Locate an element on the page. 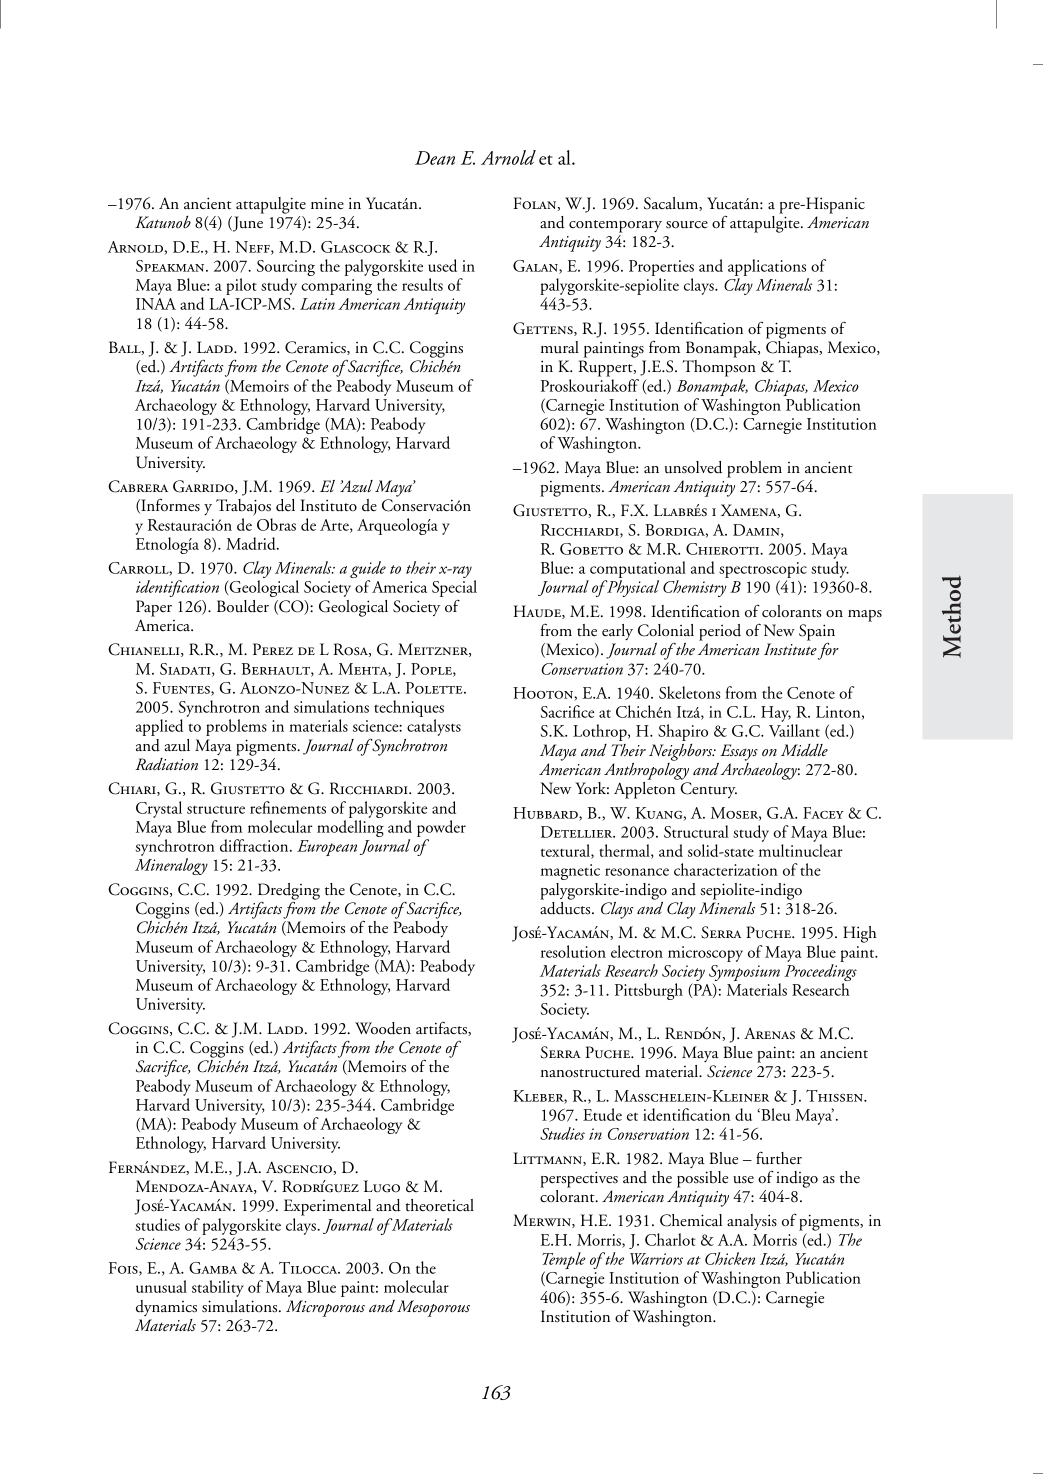 This image has width=1043, height=1474. Chicken is located at coordinates (730, 1258).
